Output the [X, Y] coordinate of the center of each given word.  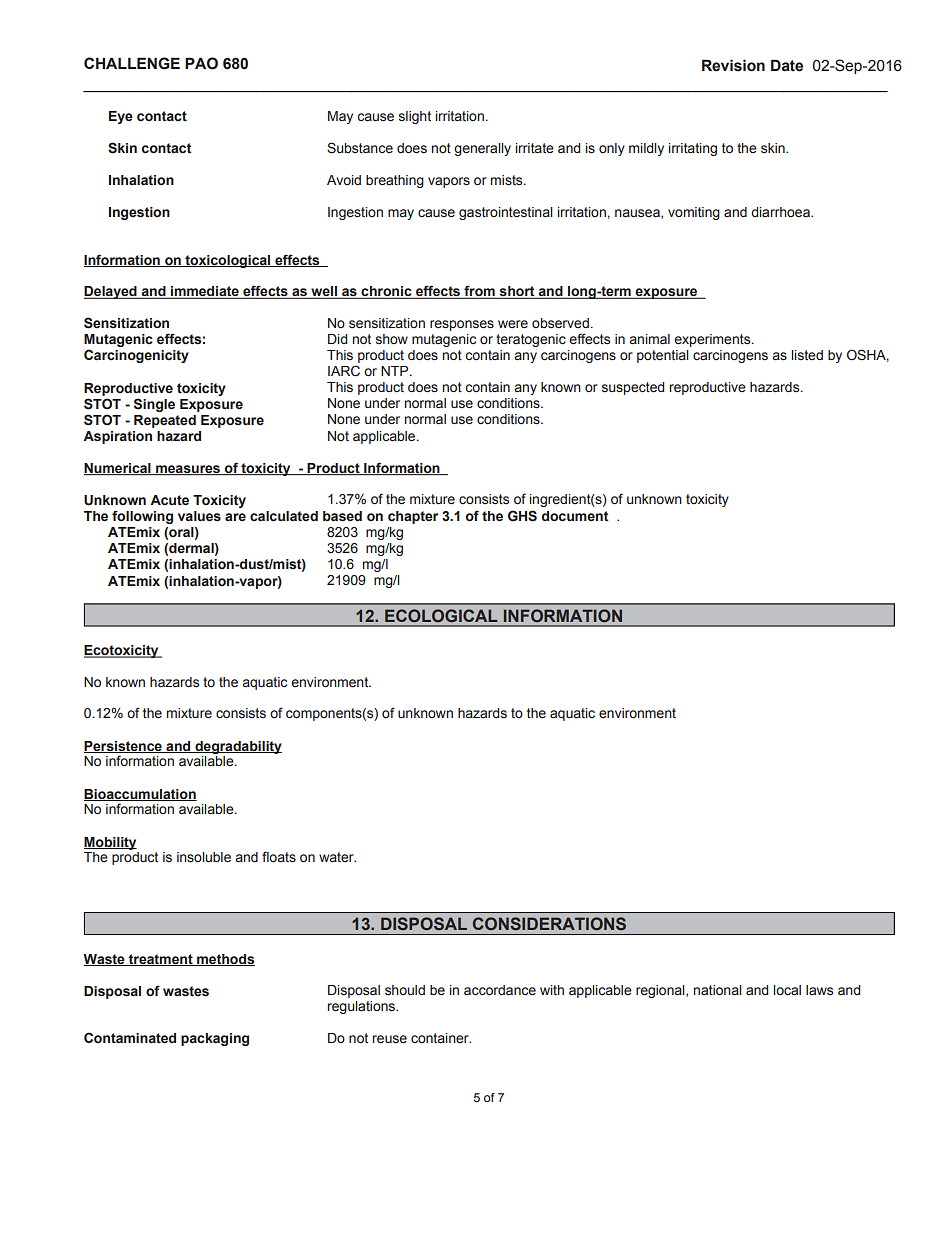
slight [415, 117]
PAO [201, 63]
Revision [733, 65]
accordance [500, 990]
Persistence [124, 747]
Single [154, 405]
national [718, 990]
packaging [215, 1039]
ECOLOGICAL [441, 615]
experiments [713, 340]
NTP [396, 371]
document [575, 516]
